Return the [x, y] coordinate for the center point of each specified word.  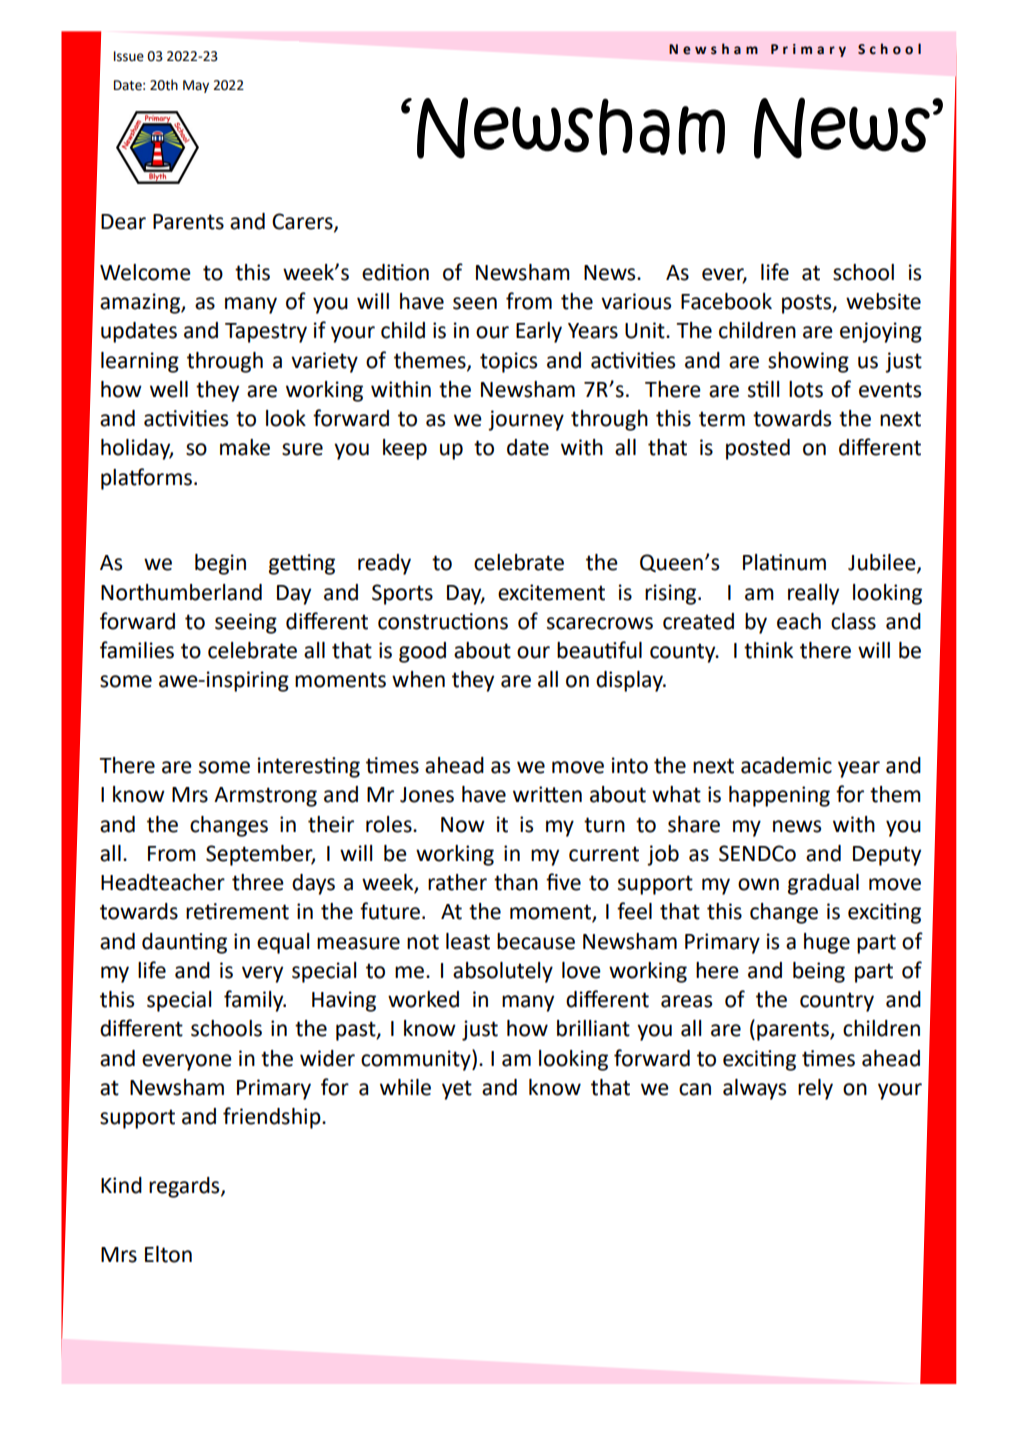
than [516, 882]
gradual [823, 884]
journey [526, 420]
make [245, 447]
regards [185, 1187]
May [196, 86]
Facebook [726, 301]
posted [758, 449]
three [258, 882]
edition [395, 272]
